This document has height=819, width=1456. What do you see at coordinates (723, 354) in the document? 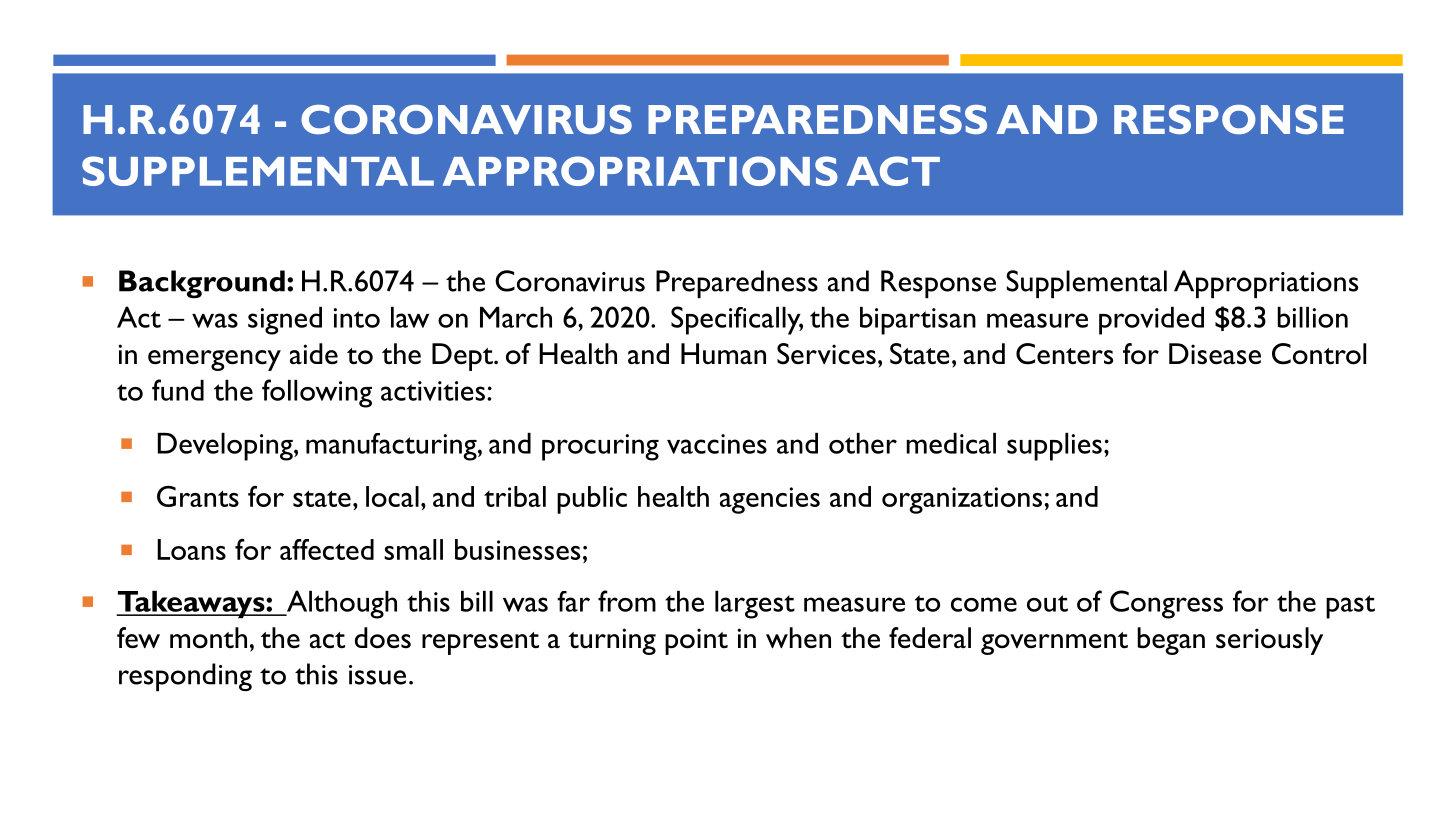
I see `Human` at bounding box center [723, 354].
